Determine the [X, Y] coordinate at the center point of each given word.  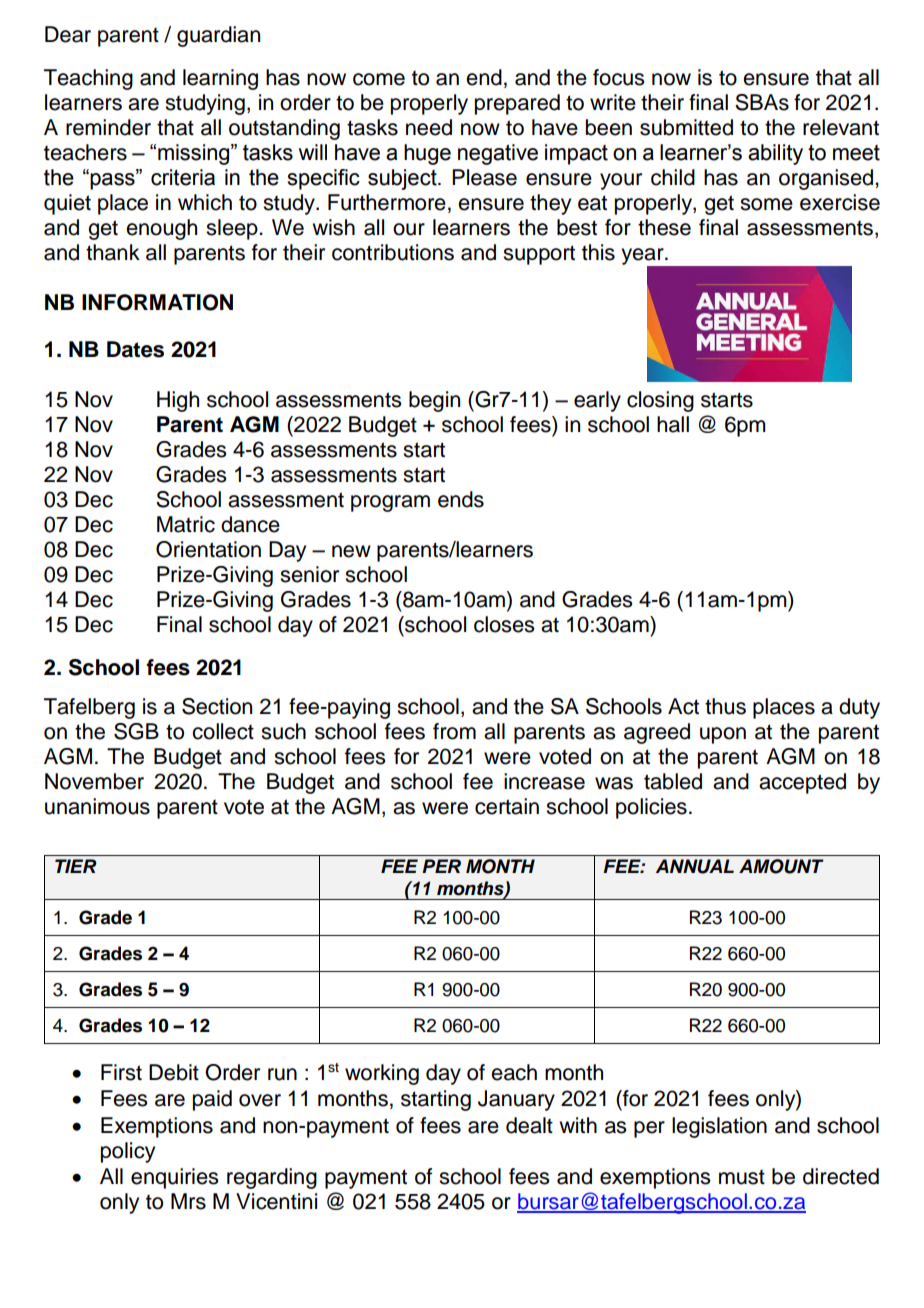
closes [504, 624]
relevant [841, 127]
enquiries [174, 1178]
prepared [517, 104]
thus [725, 706]
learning [220, 79]
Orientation [208, 549]
